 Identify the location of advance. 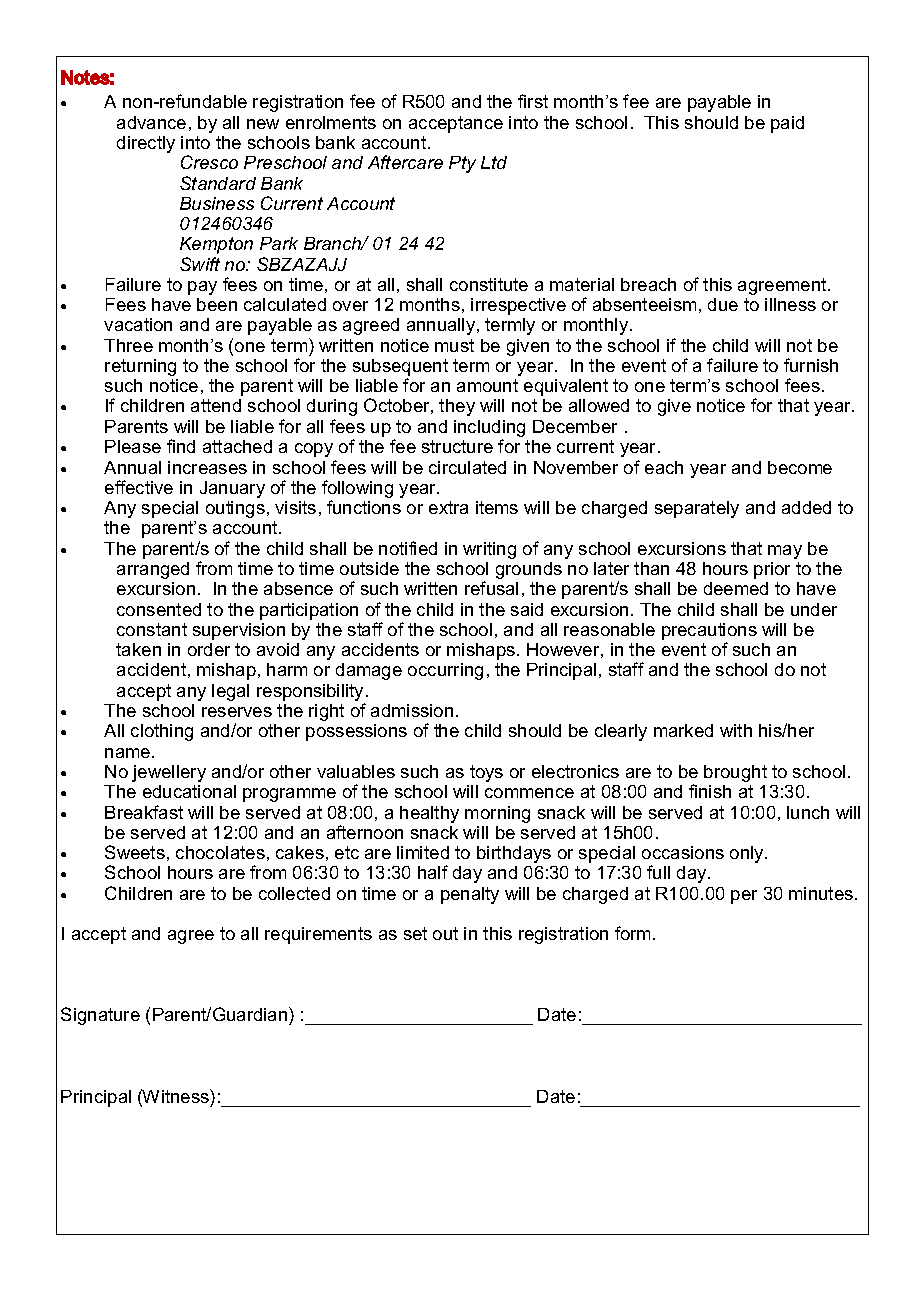
(151, 122).
